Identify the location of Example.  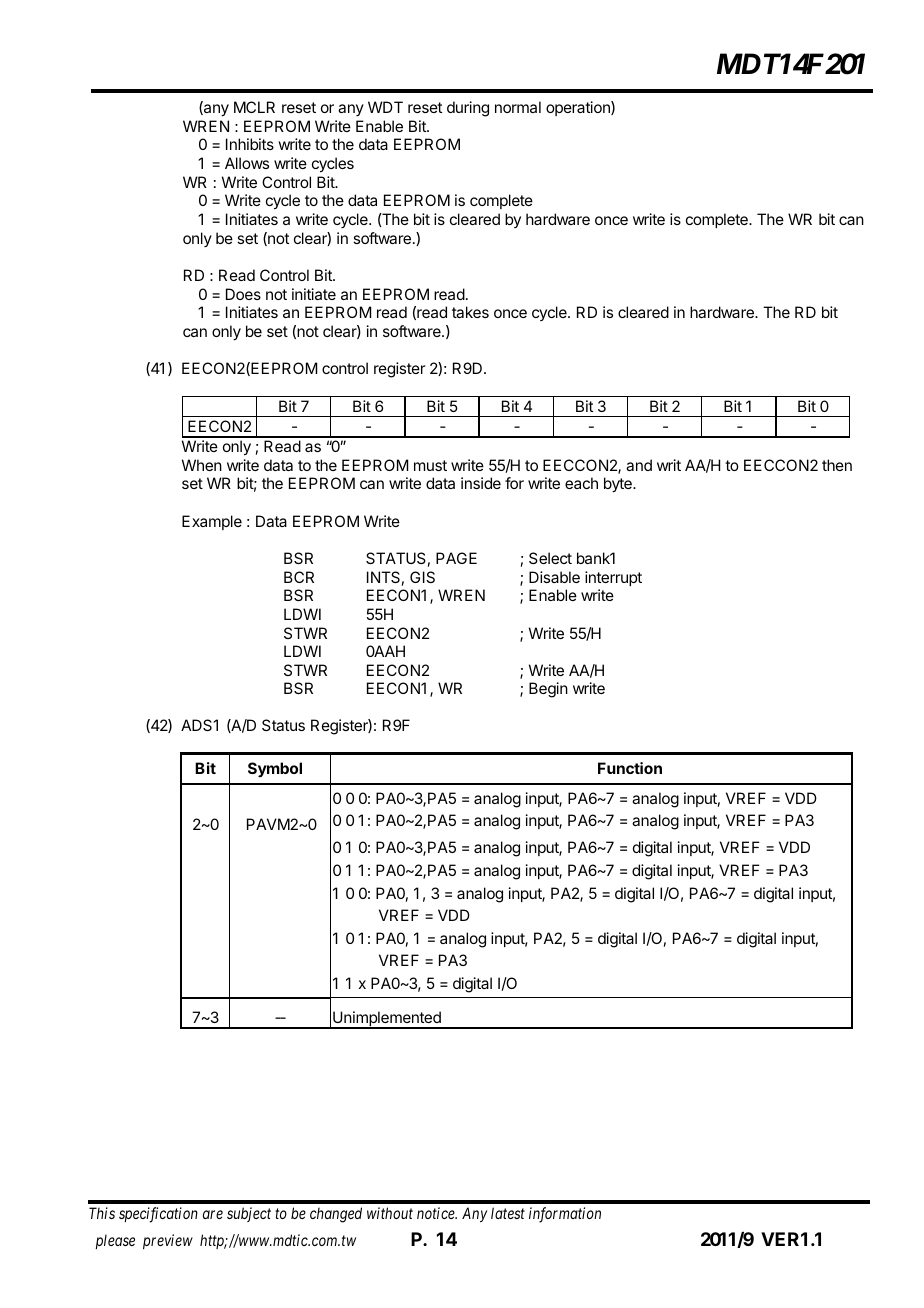
(212, 522).
